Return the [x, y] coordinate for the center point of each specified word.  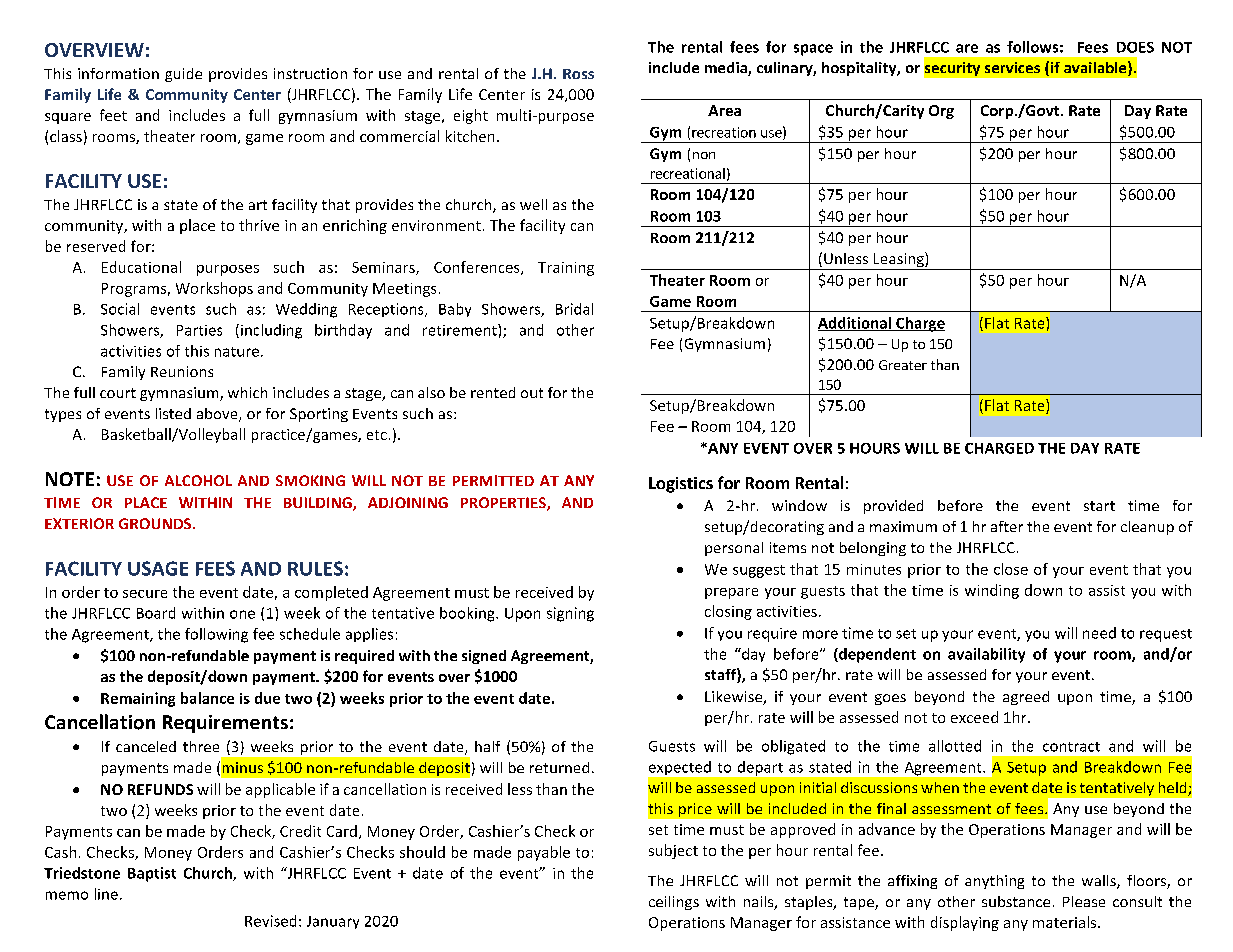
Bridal [574, 309]
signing [570, 614]
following [216, 635]
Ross [578, 74]
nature [237, 352]
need [1099, 633]
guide [183, 75]
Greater [903, 365]
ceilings [674, 903]
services [1012, 67]
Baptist [152, 874]
